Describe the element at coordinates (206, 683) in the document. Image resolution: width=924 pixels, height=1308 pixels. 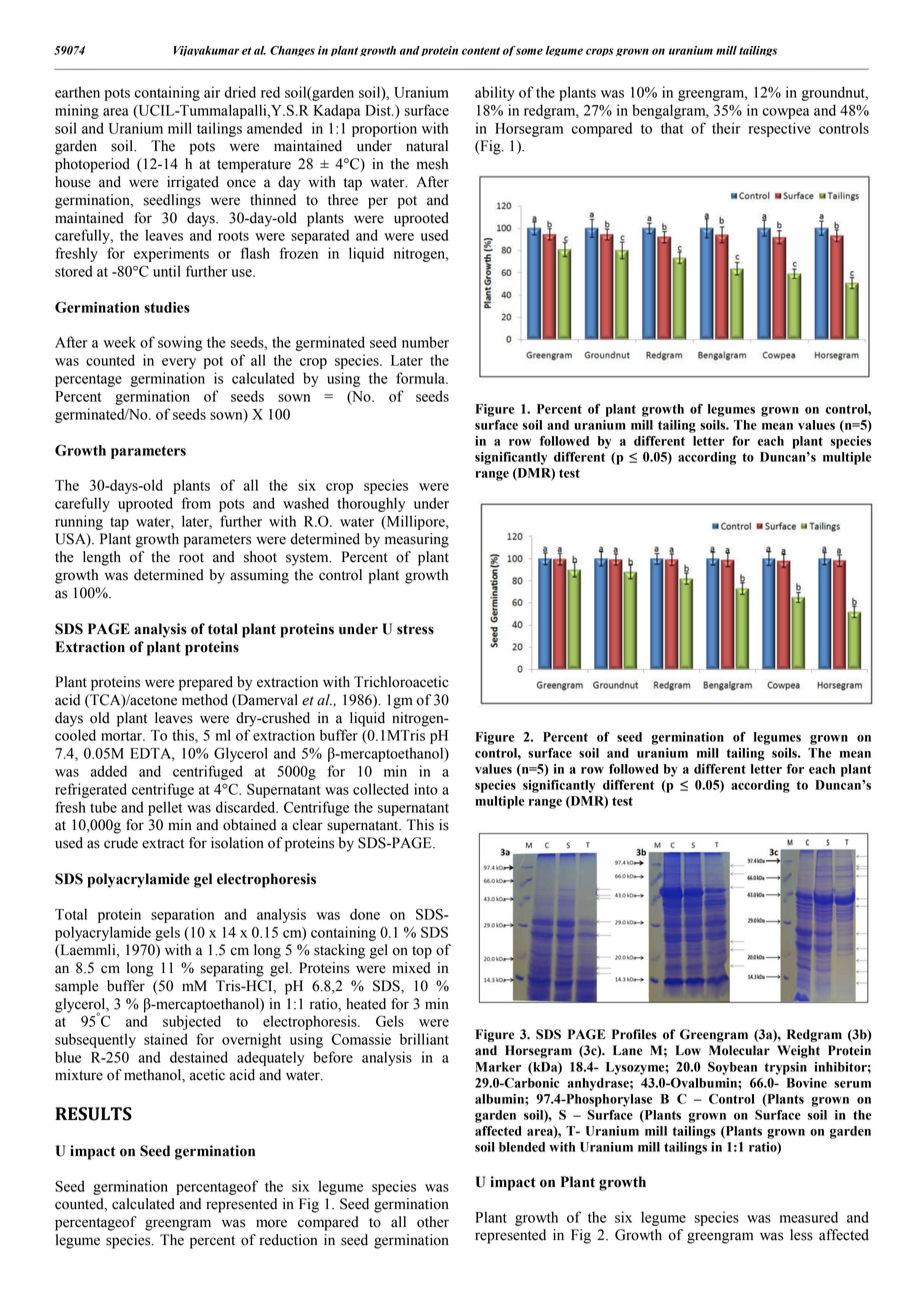
I see `prepared` at that location.
